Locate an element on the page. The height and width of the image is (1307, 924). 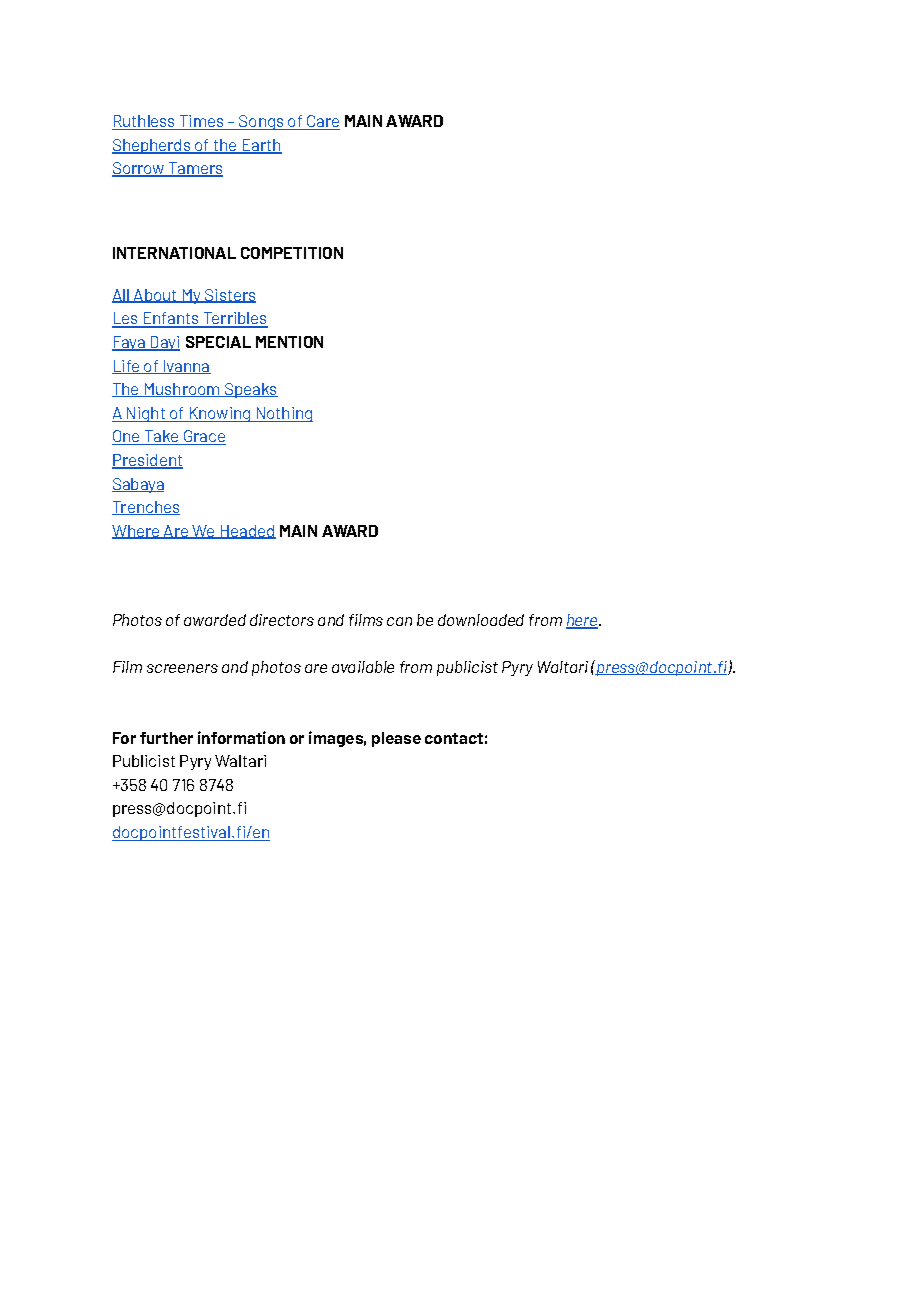
Earth is located at coordinates (261, 146).
